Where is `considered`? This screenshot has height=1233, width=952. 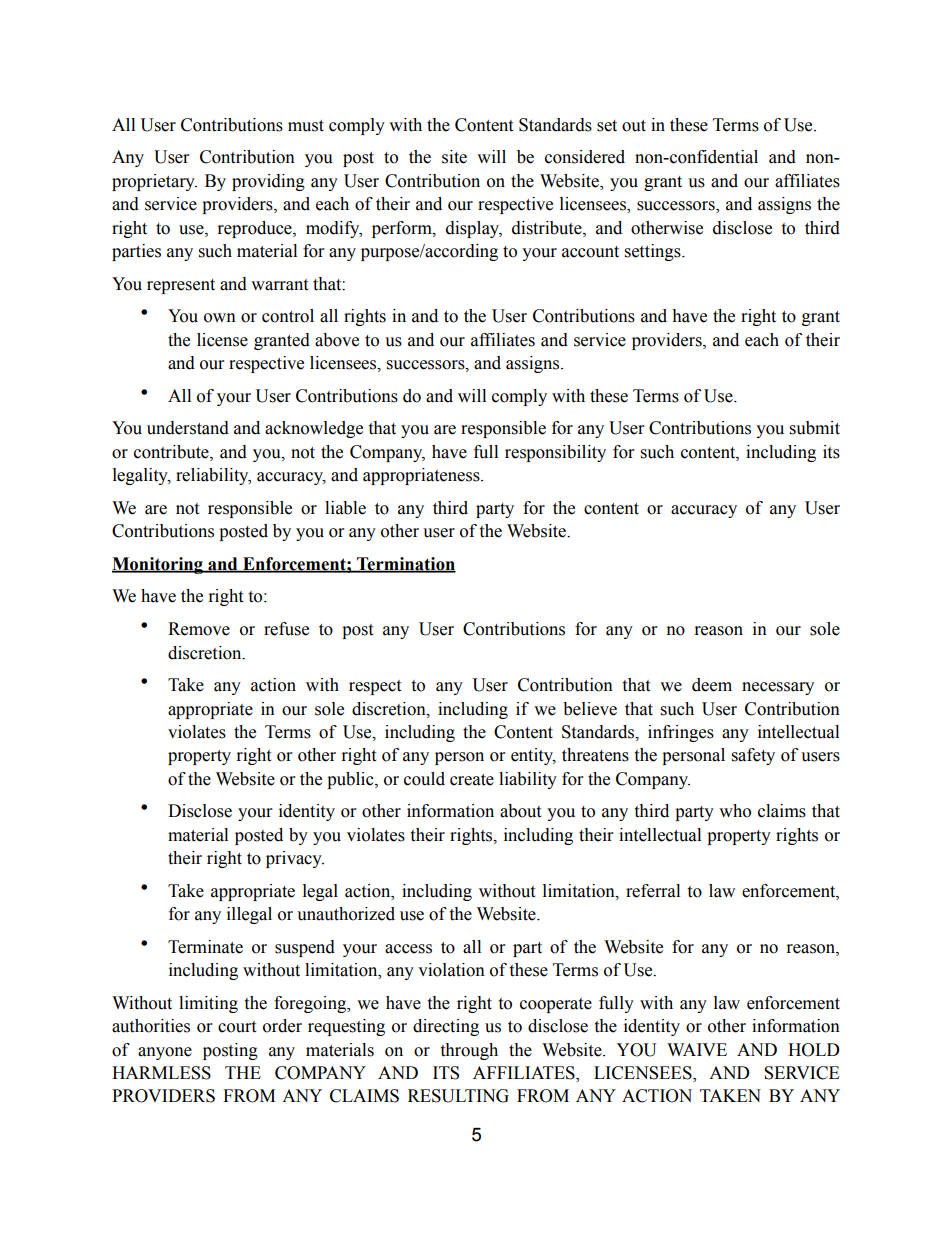 considered is located at coordinates (585, 157).
